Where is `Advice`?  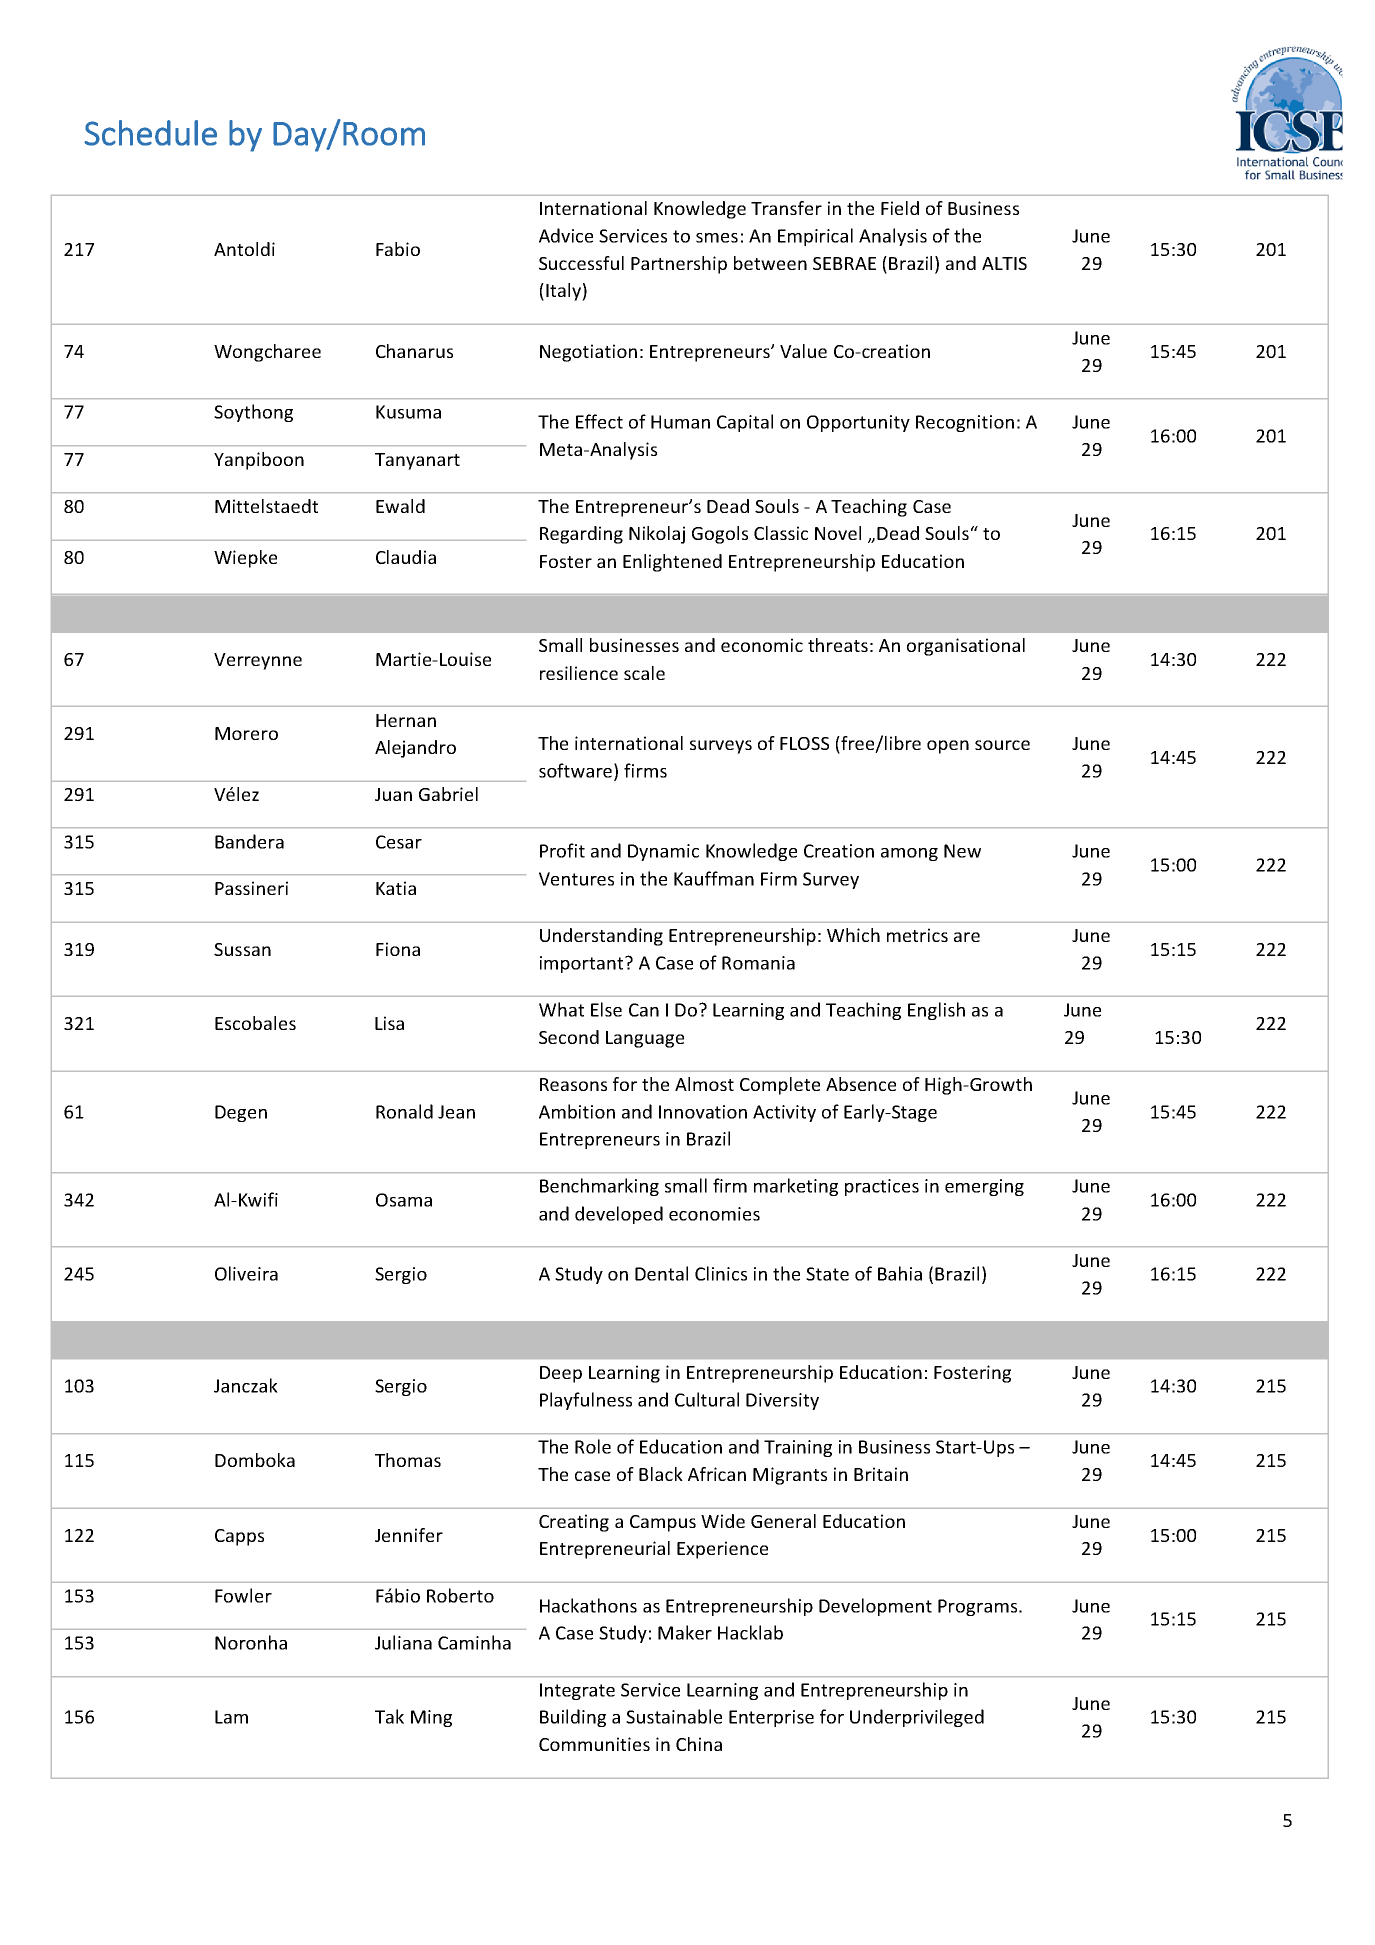 Advice is located at coordinates (566, 235).
